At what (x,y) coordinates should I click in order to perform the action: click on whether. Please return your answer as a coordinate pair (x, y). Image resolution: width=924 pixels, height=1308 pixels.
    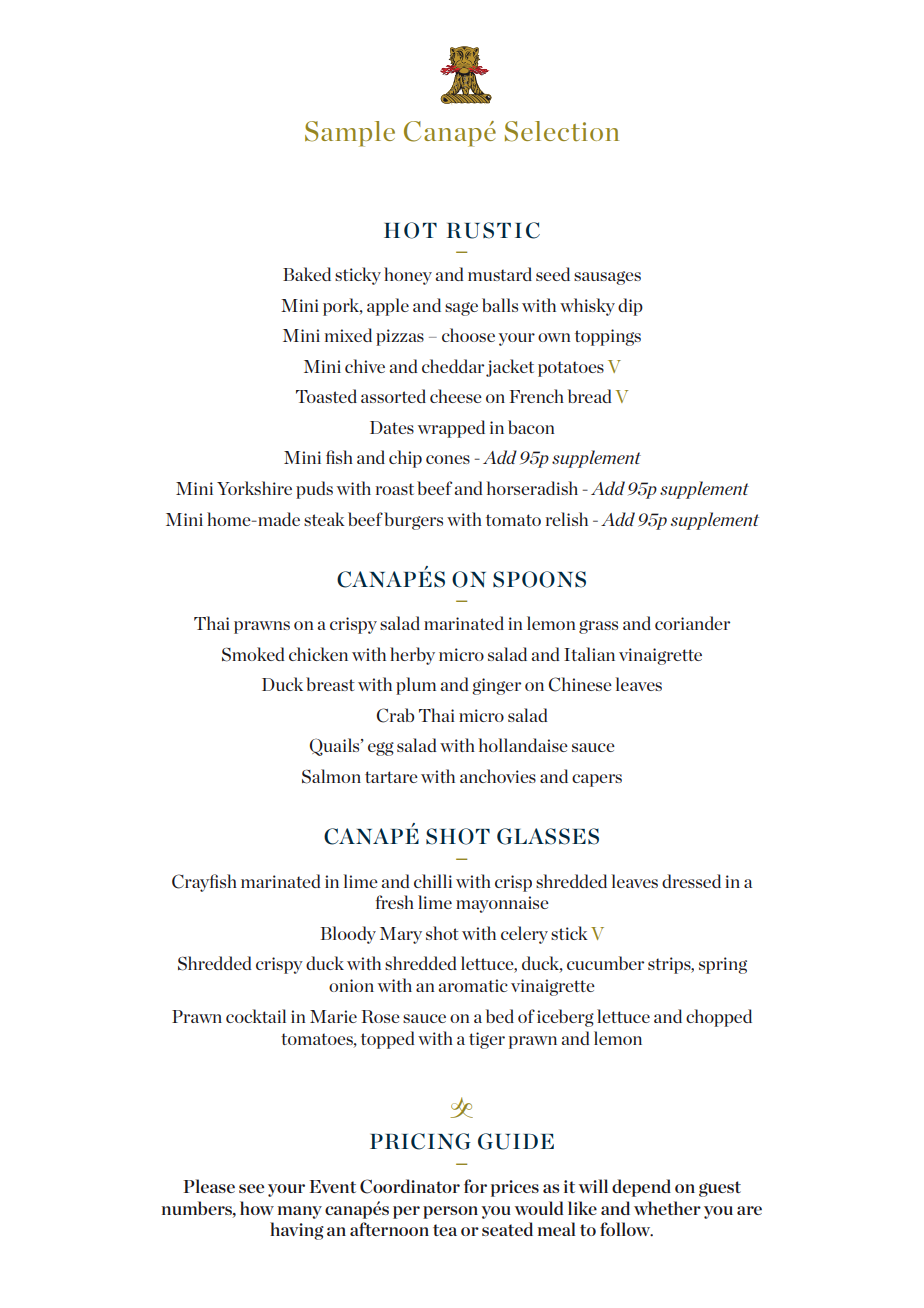
    Looking at the image, I should click on (667, 1208).
